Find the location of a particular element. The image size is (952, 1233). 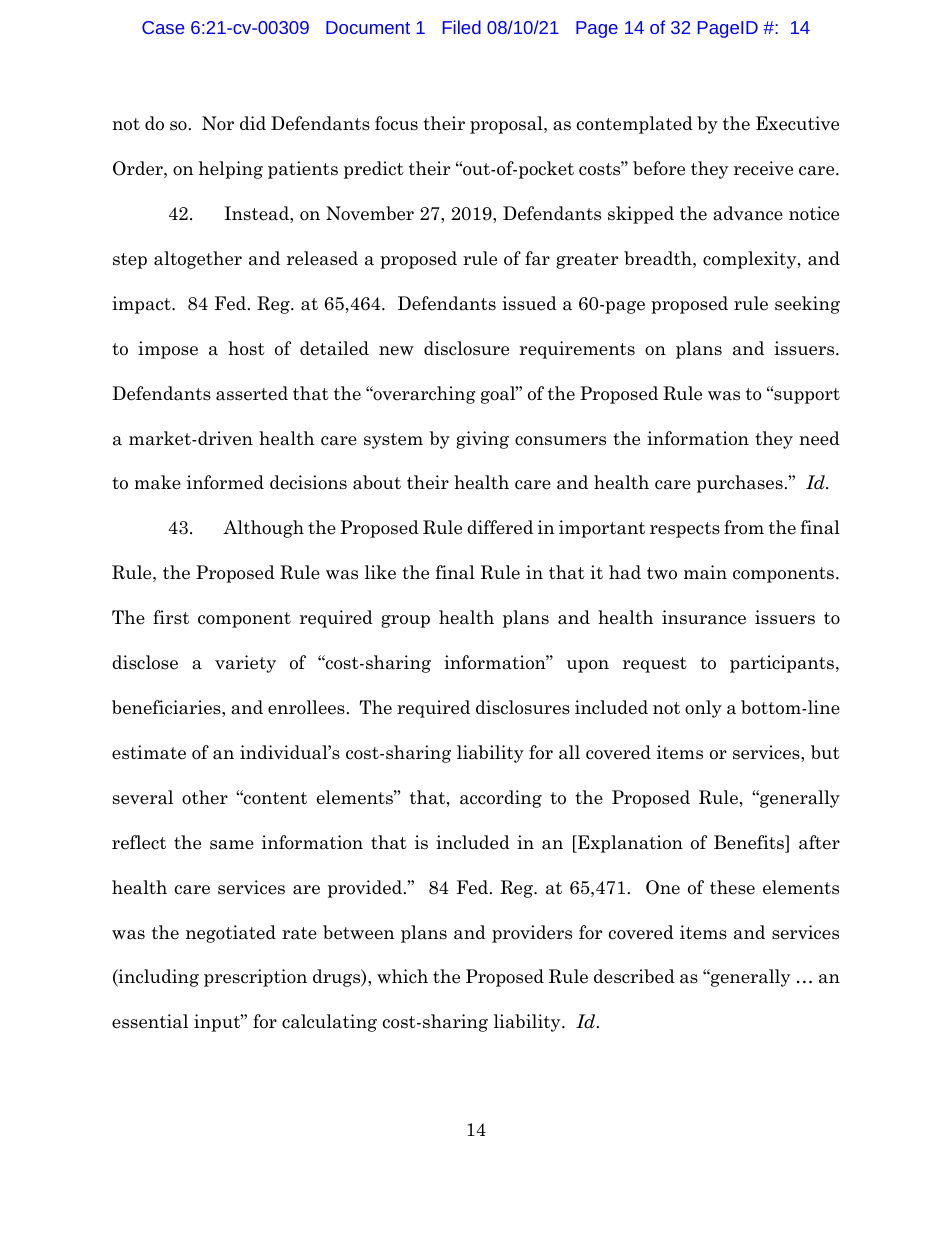

which is located at coordinates (402, 976).
